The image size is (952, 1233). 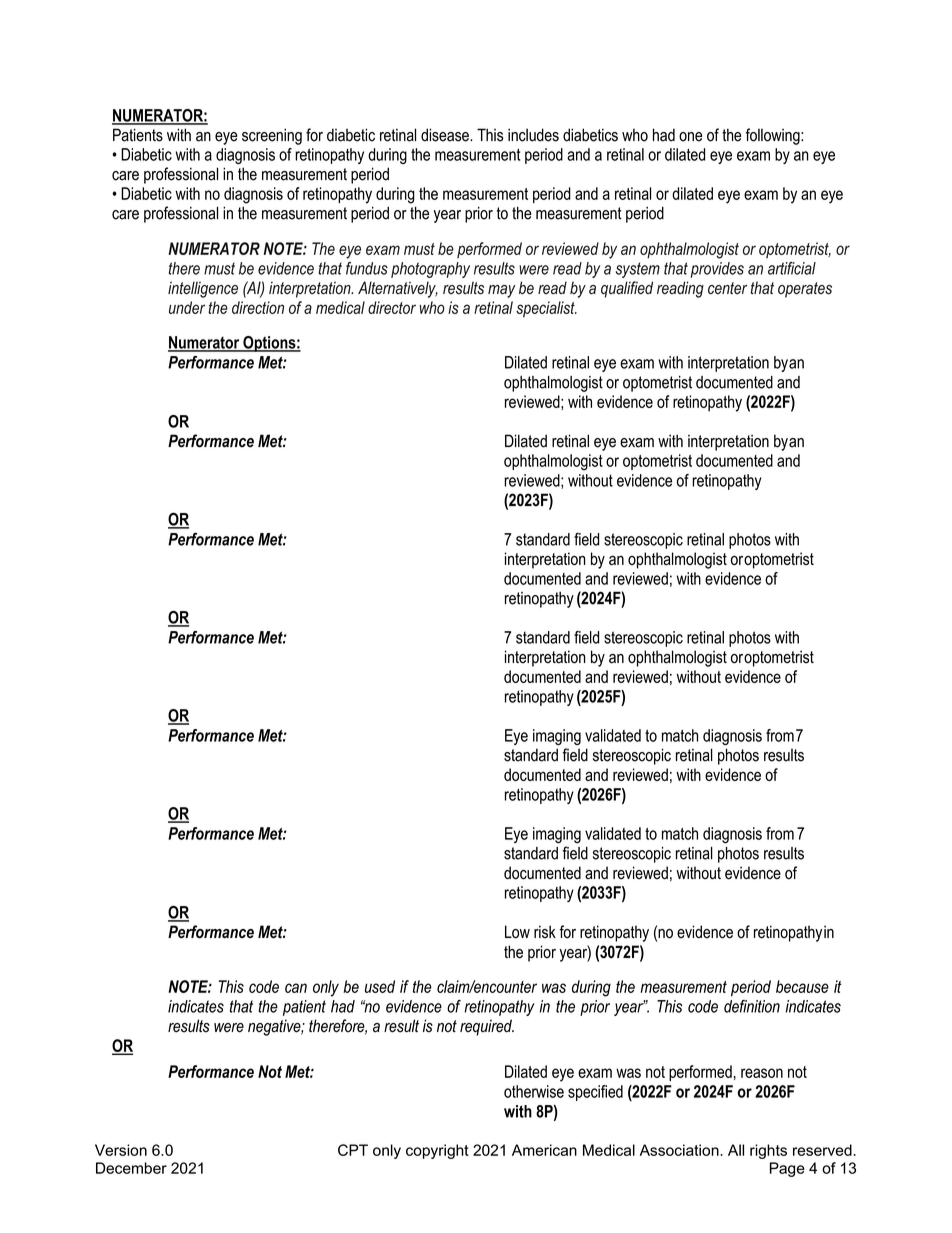 I want to click on All, so click(x=736, y=1150).
